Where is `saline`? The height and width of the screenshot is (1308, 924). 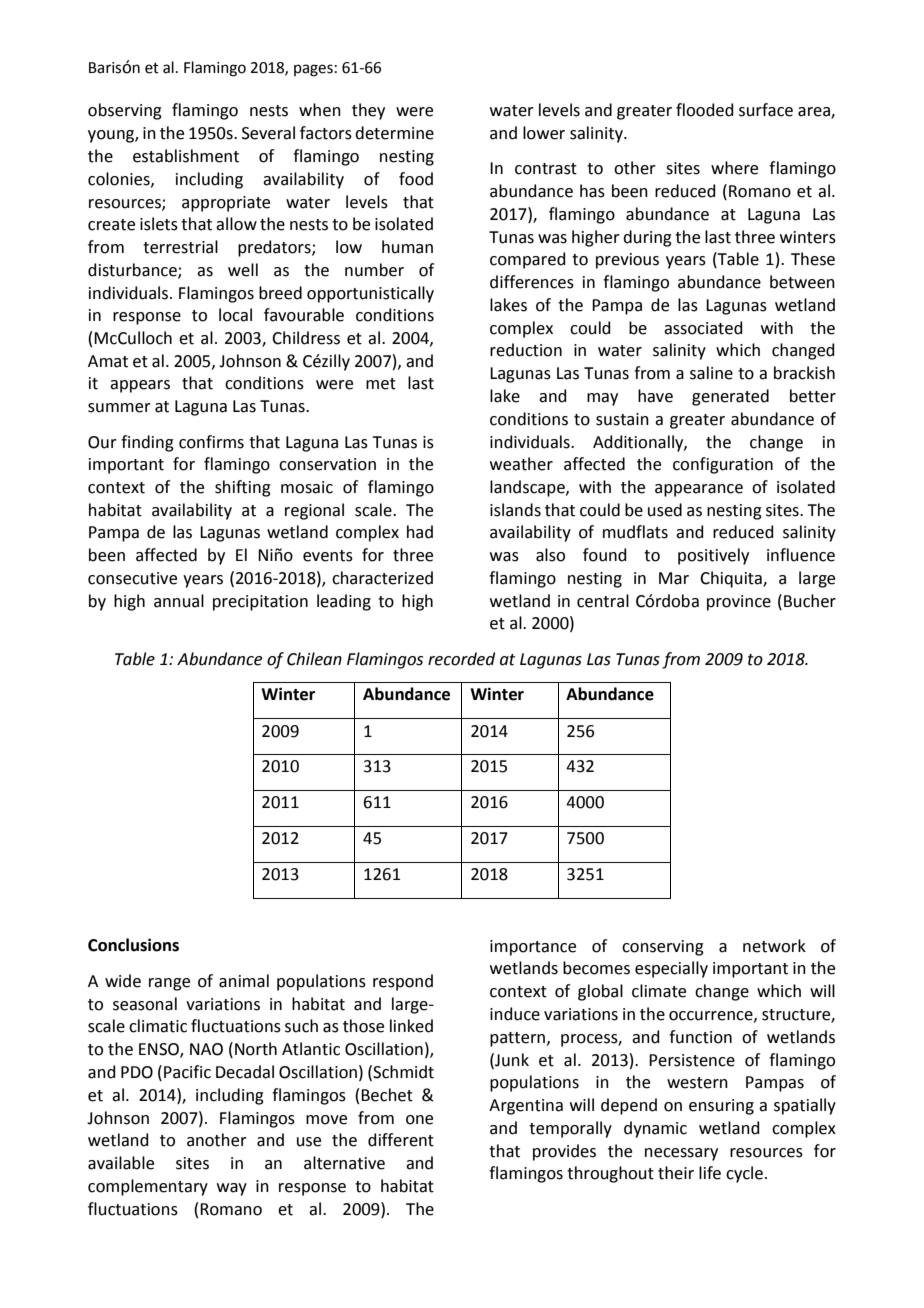
saline is located at coordinates (711, 373).
